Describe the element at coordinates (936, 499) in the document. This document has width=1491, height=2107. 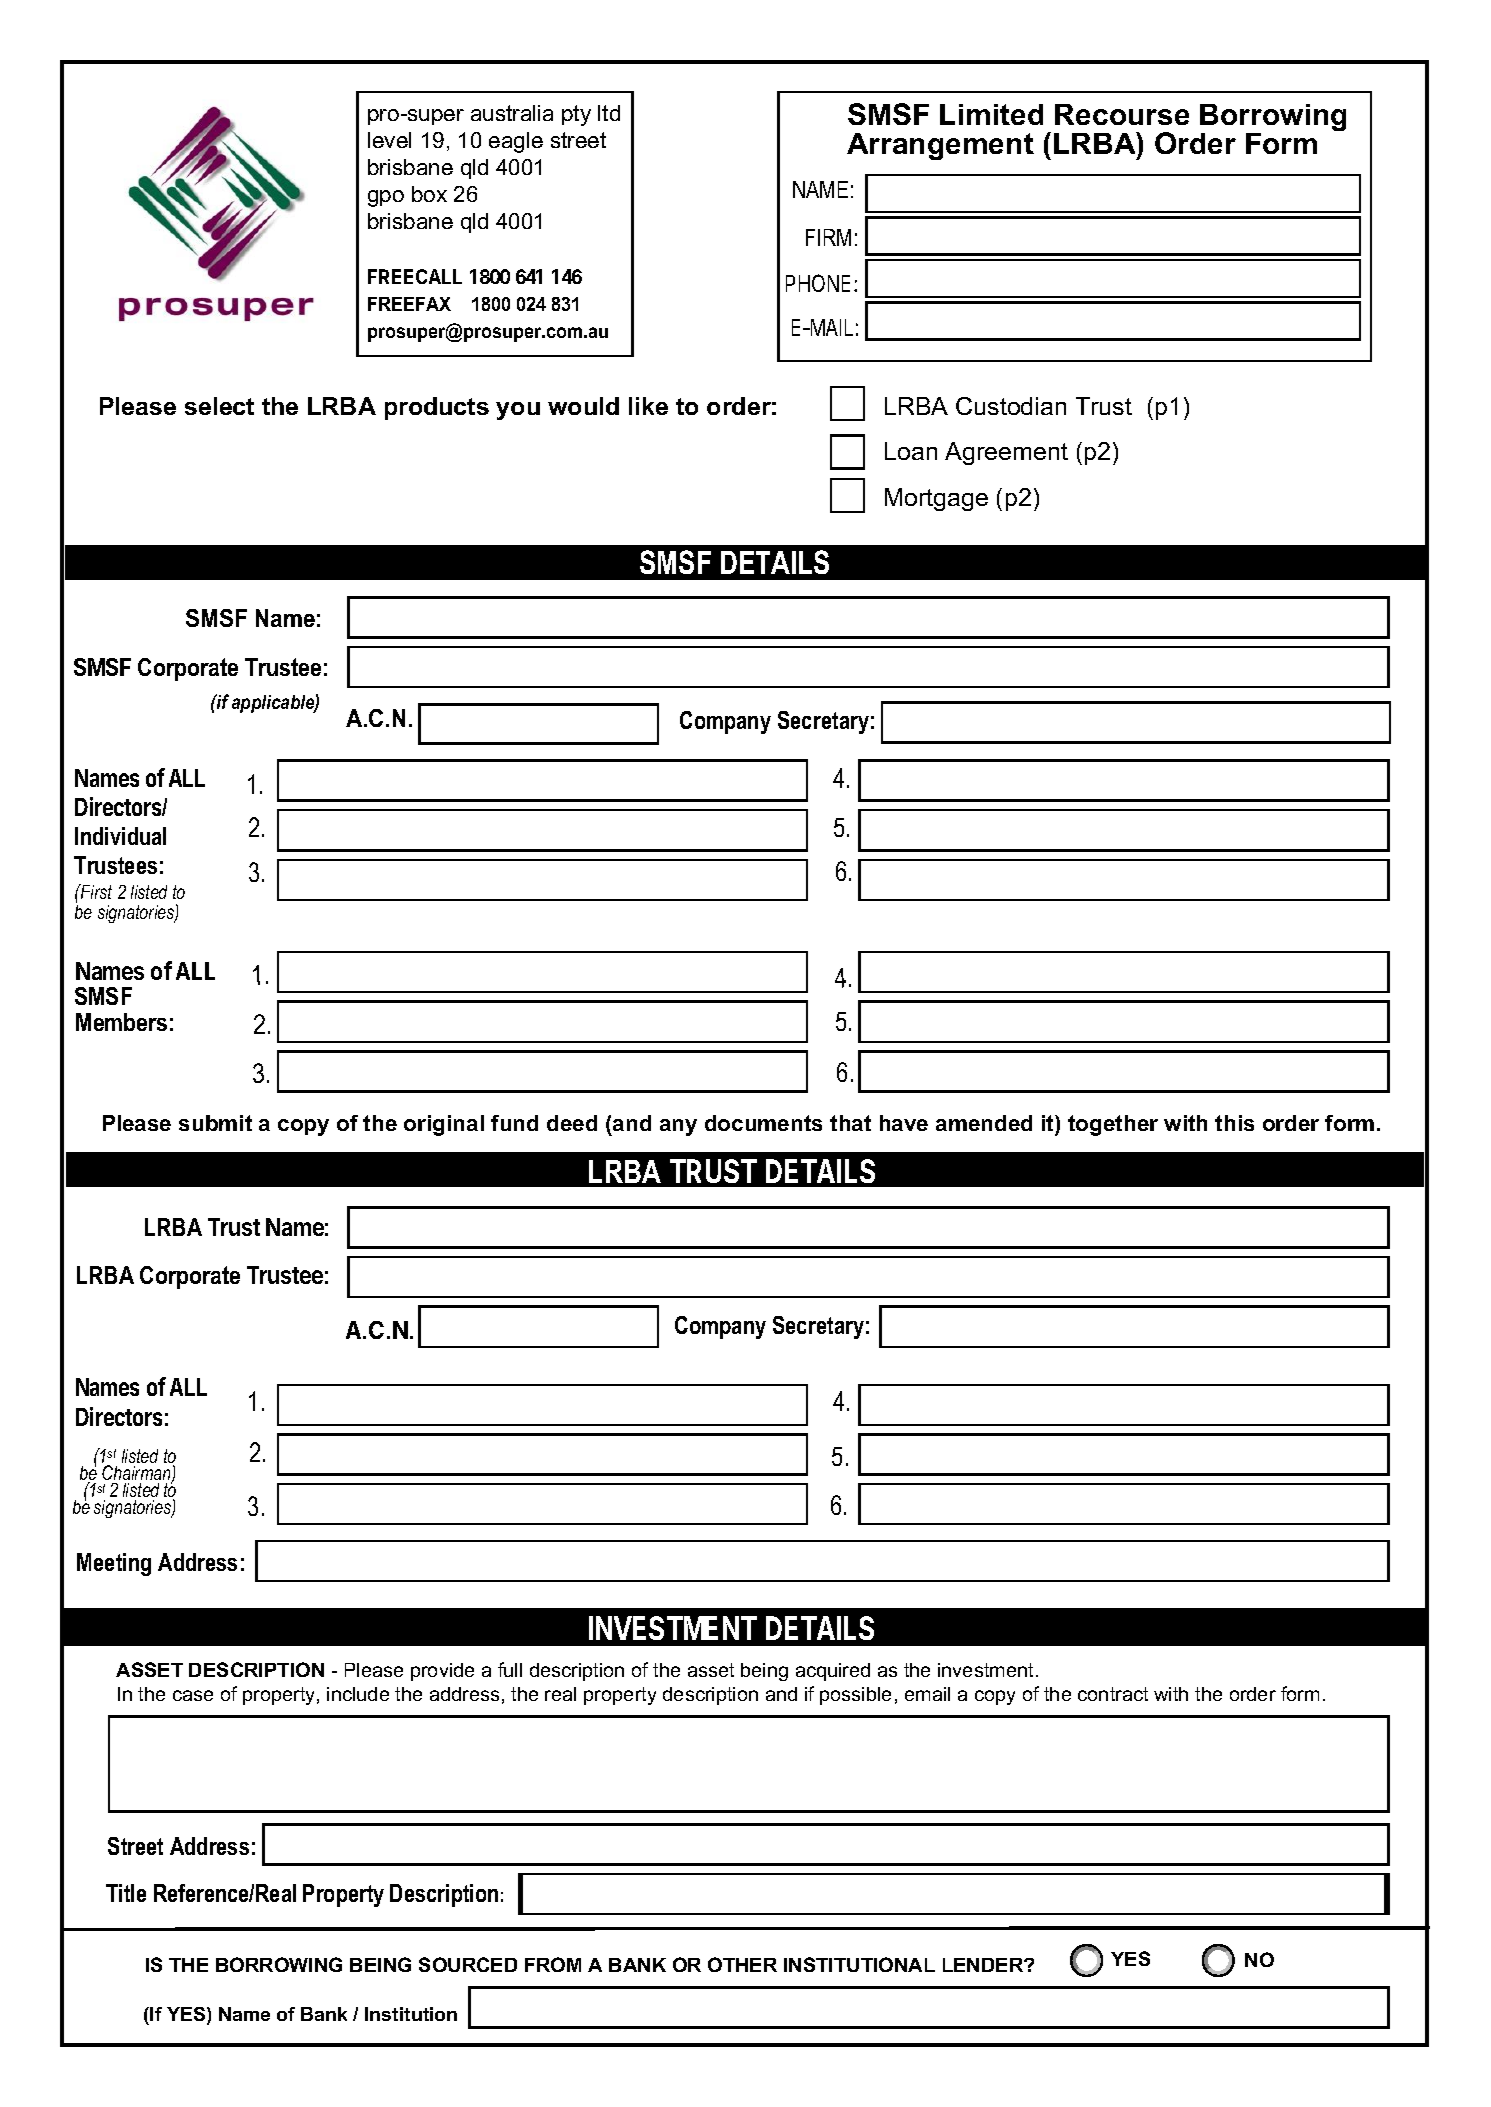
I see `Mortgage` at that location.
